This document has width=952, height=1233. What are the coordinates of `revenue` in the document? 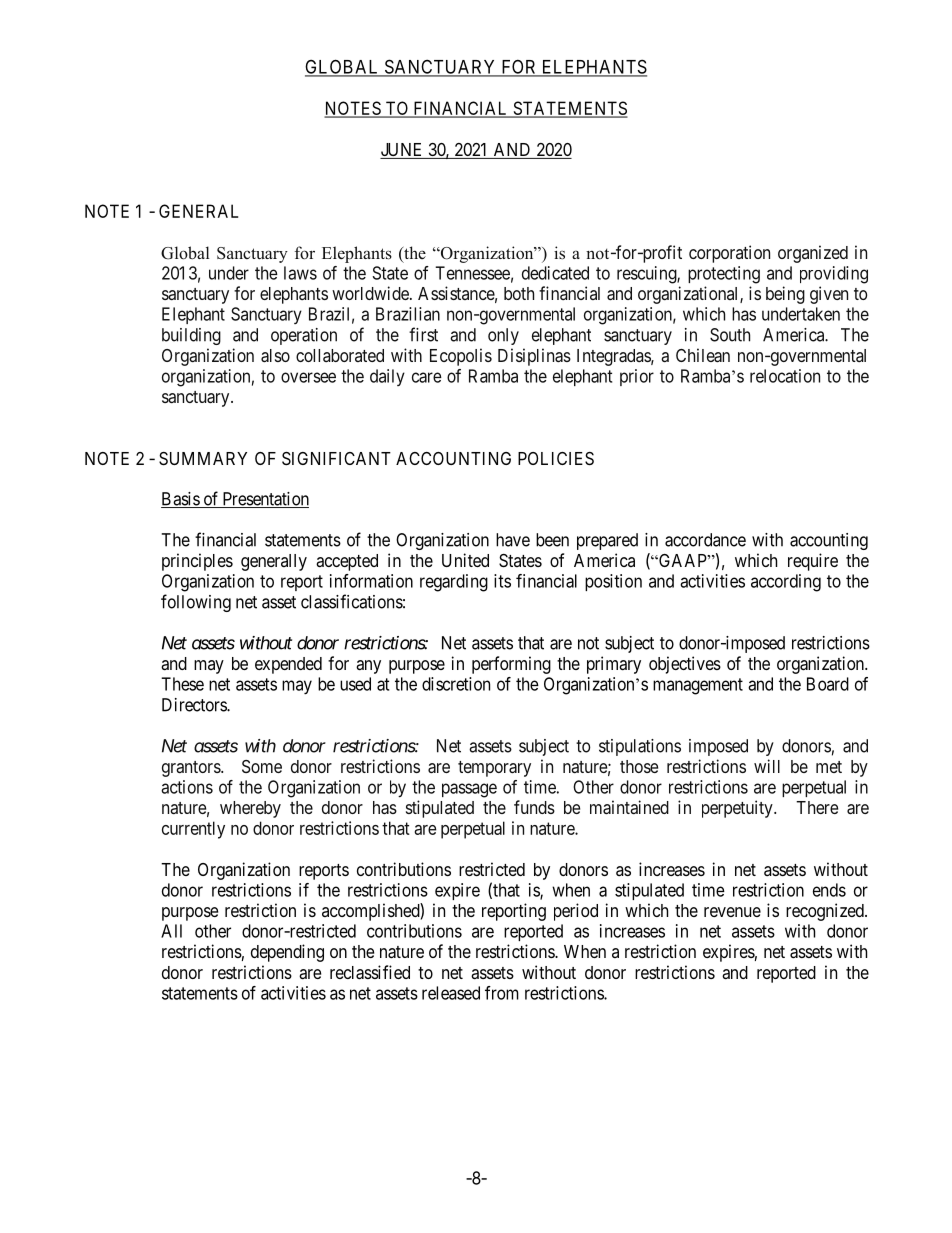 It's located at (732, 912).
